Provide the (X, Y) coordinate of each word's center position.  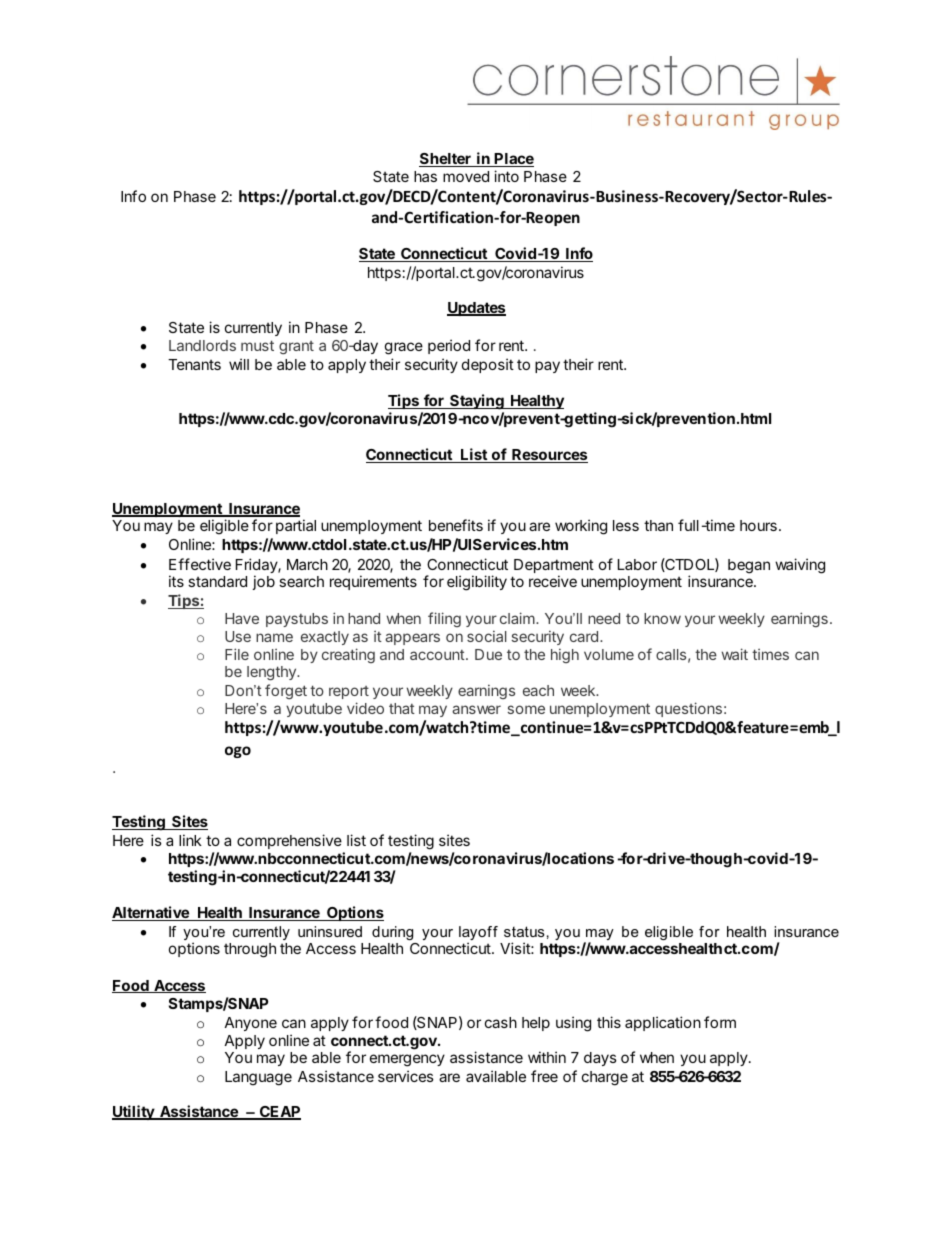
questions (688, 709)
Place (513, 160)
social (487, 636)
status (524, 931)
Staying (477, 402)
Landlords (202, 345)
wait (734, 654)
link (190, 840)
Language (258, 1078)
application (663, 1023)
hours (758, 525)
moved (466, 176)
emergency (407, 1060)
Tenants (194, 364)
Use (238, 636)
